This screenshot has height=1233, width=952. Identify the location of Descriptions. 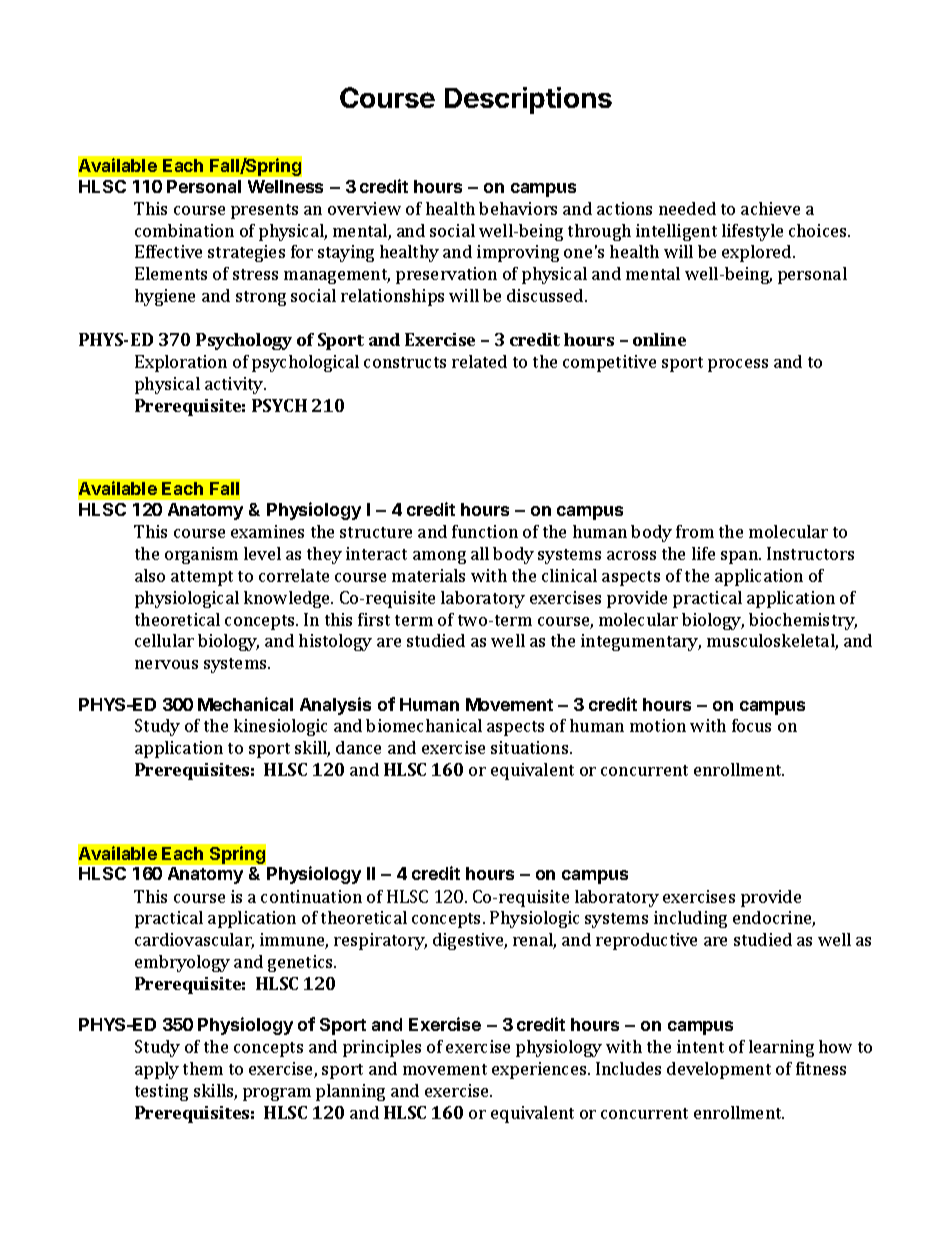
(528, 100).
